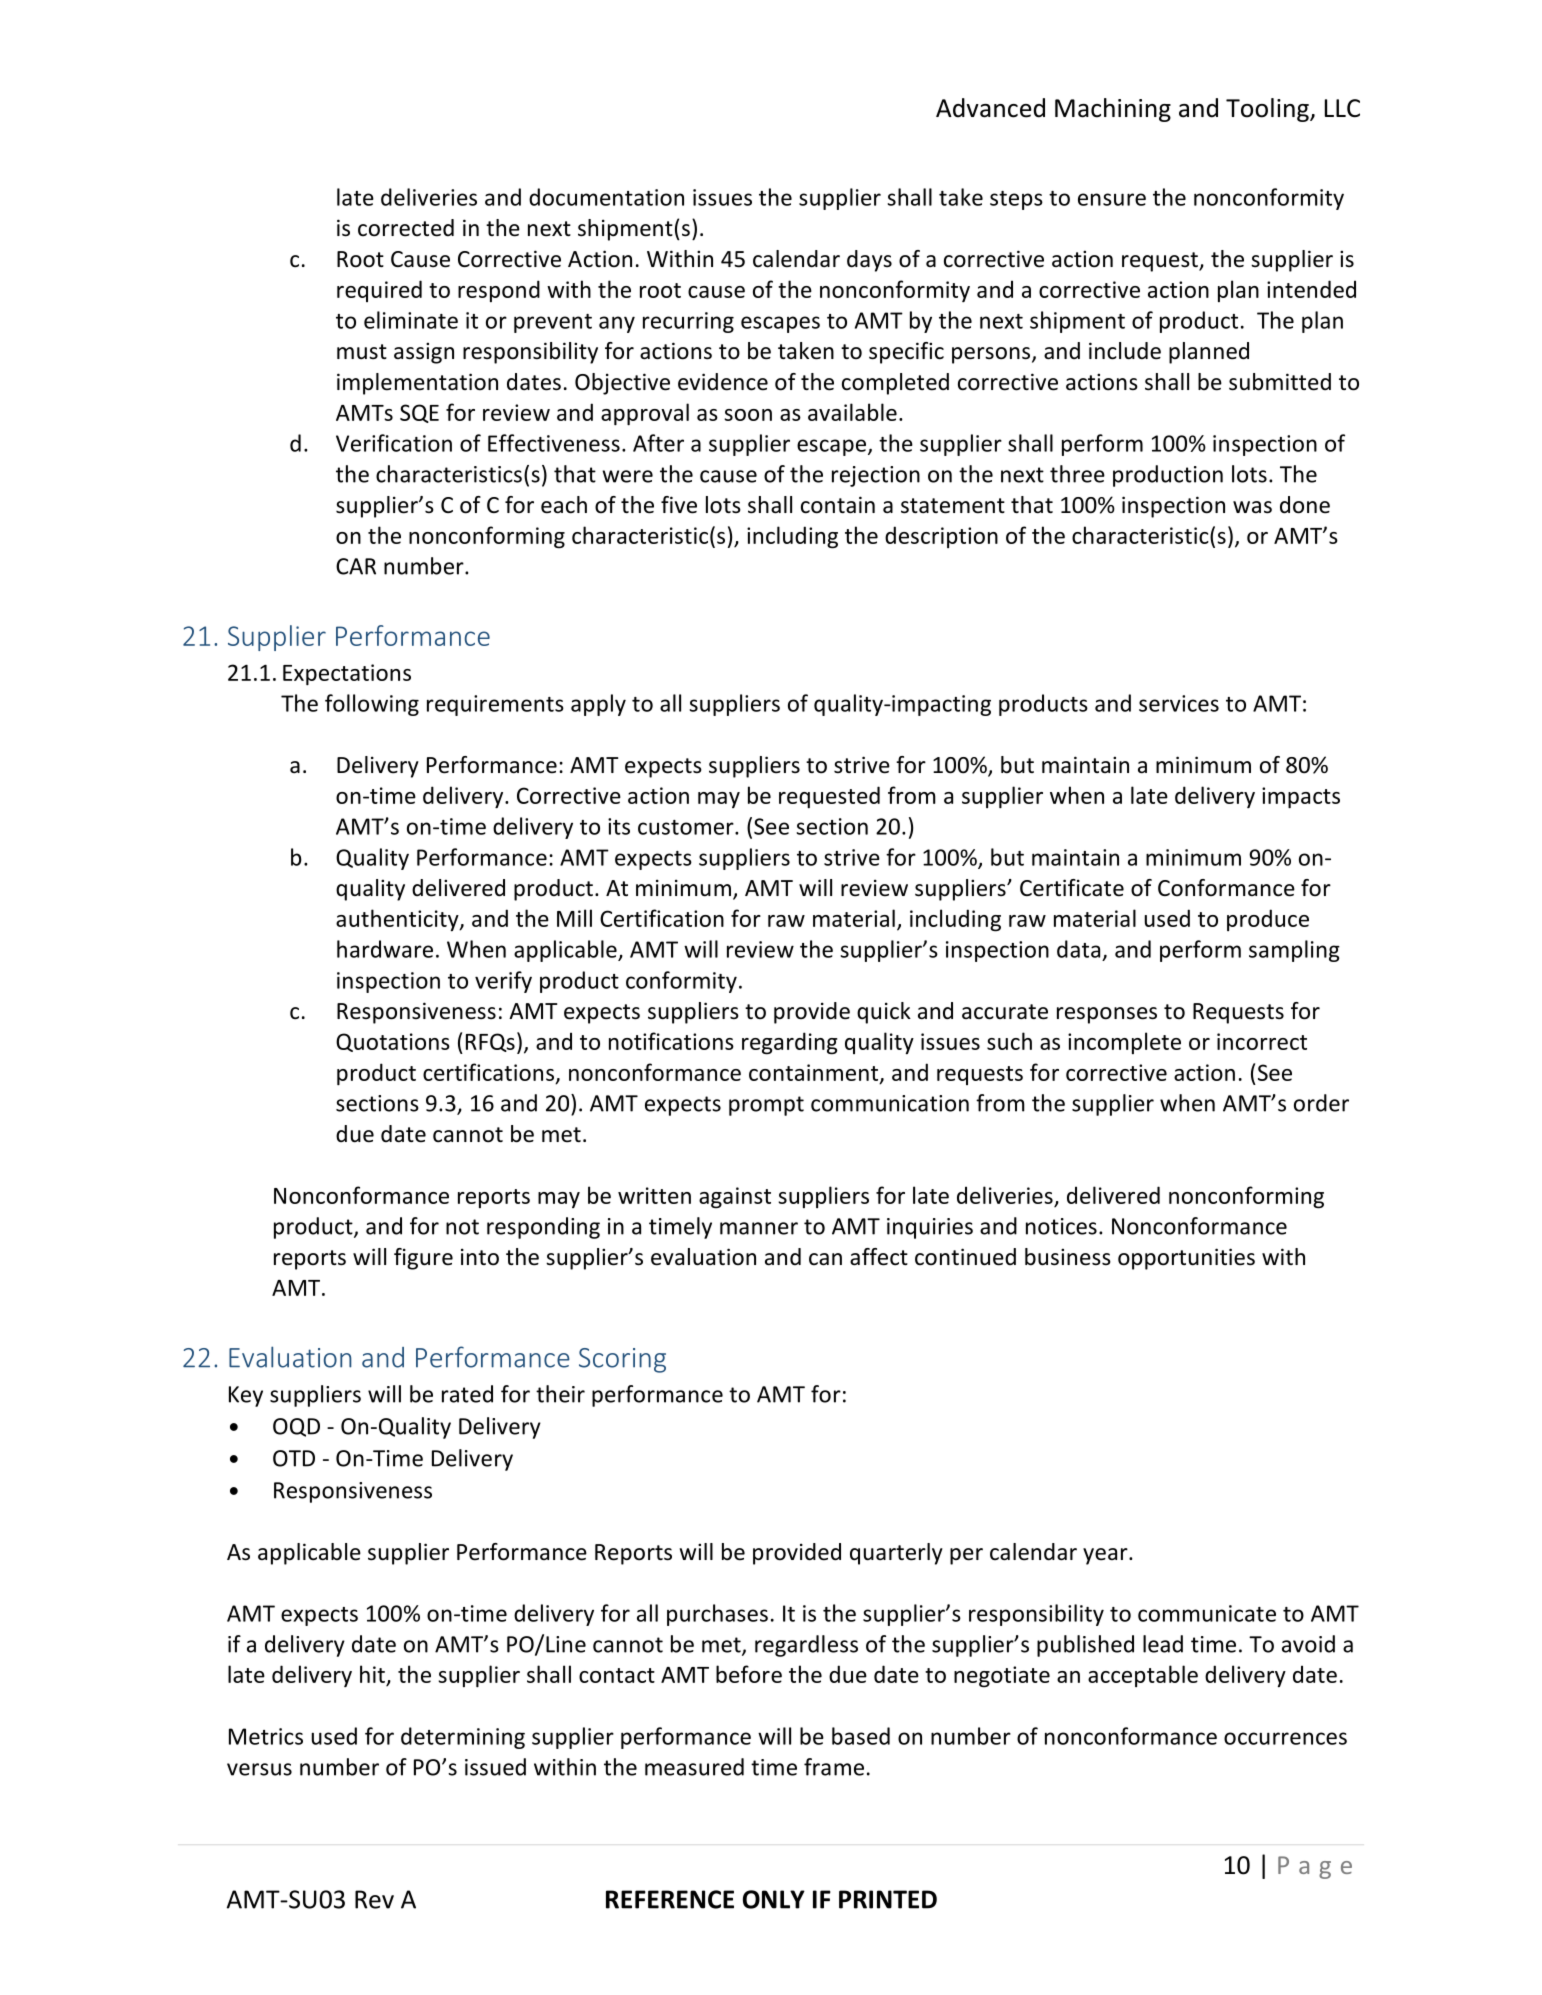  What do you see at coordinates (687, 827) in the page?
I see `customer` at bounding box center [687, 827].
